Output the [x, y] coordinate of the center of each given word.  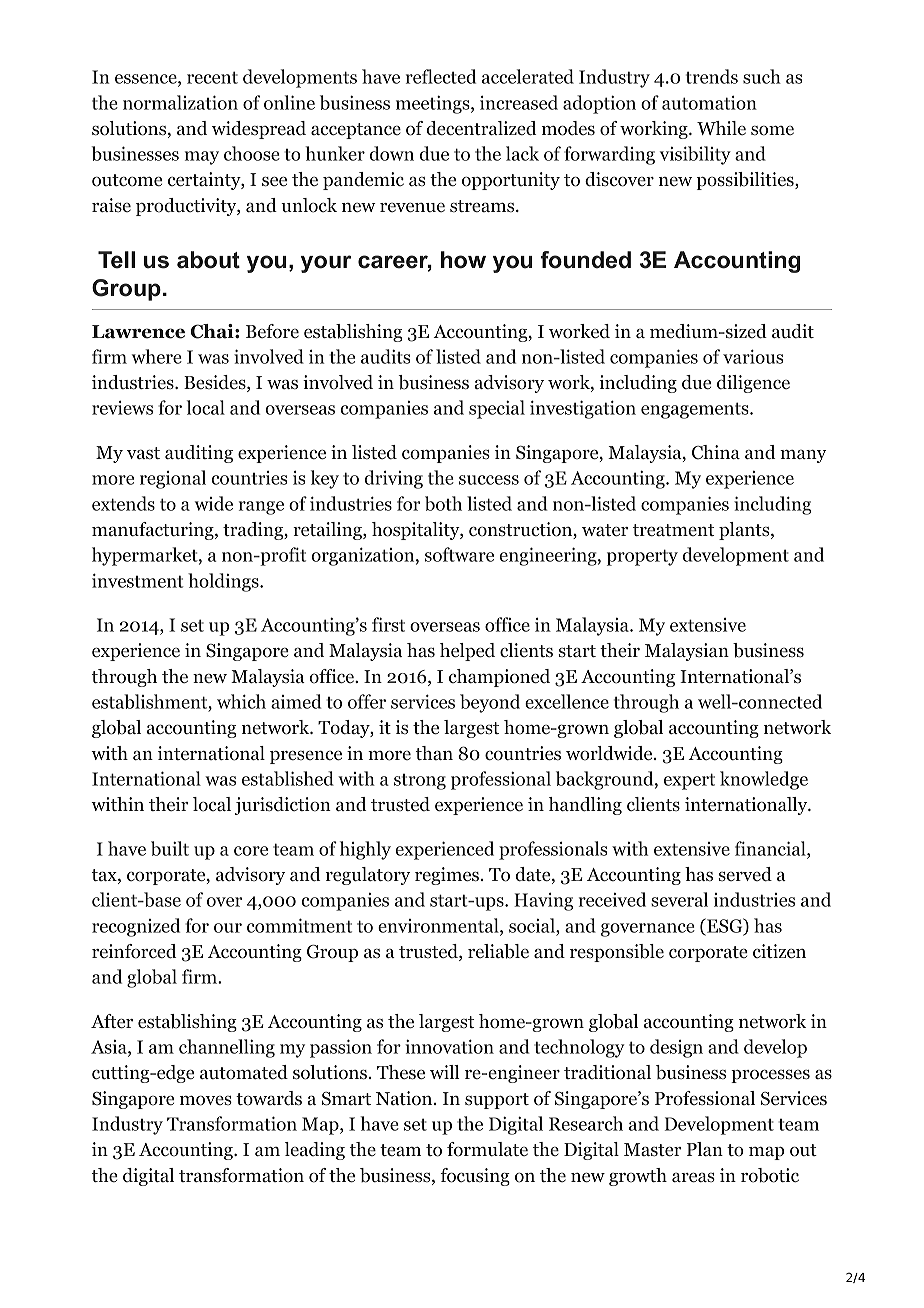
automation [709, 103]
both [443, 503]
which [241, 701]
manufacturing [154, 531]
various [753, 356]
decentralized [482, 128]
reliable [498, 951]
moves [206, 1101]
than [434, 753]
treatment [673, 530]
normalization [180, 102]
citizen [779, 951]
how [463, 260]
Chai [213, 331]
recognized [136, 927]
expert [689, 781]
